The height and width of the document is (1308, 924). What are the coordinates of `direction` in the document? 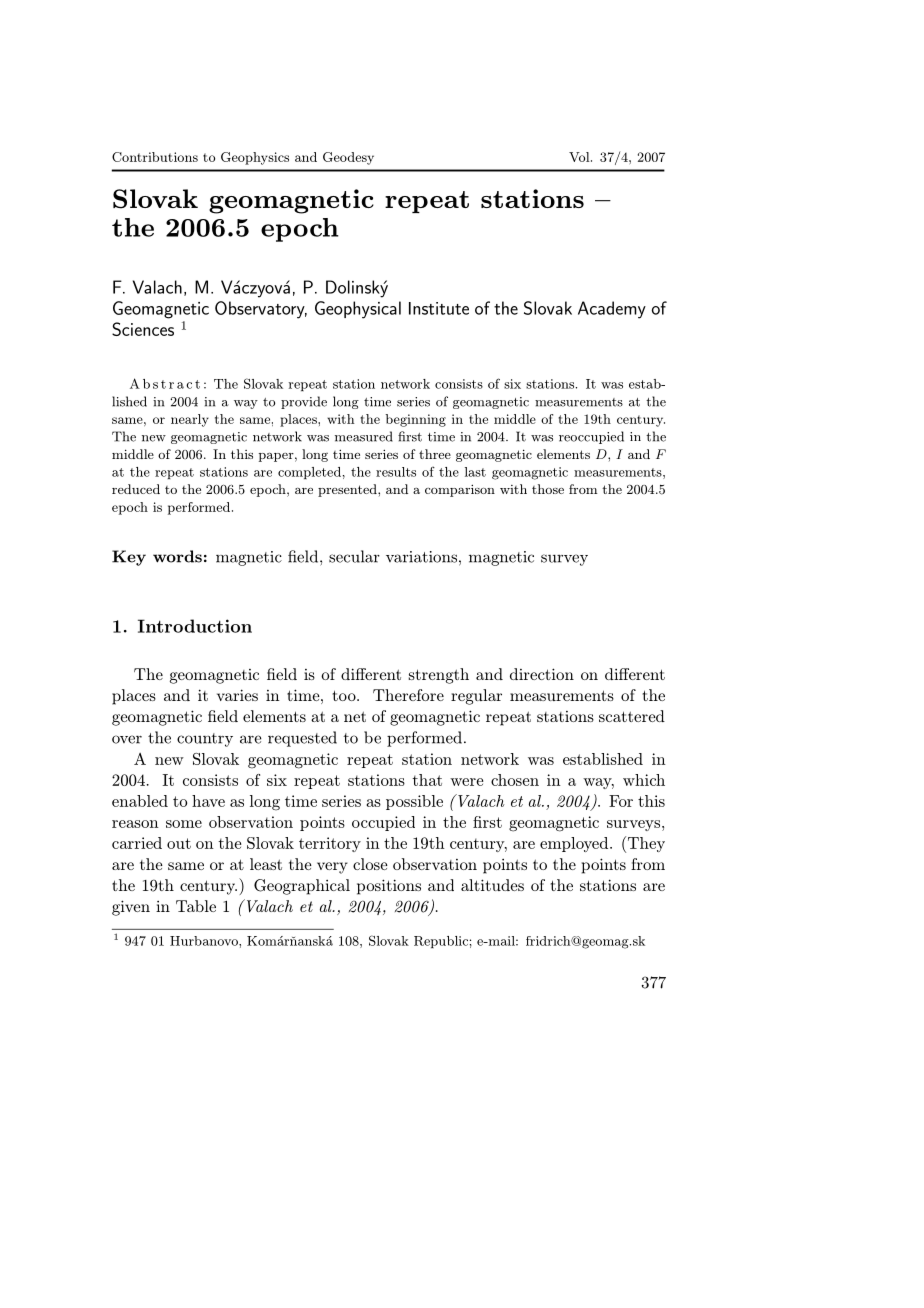 It's located at (542, 674).
